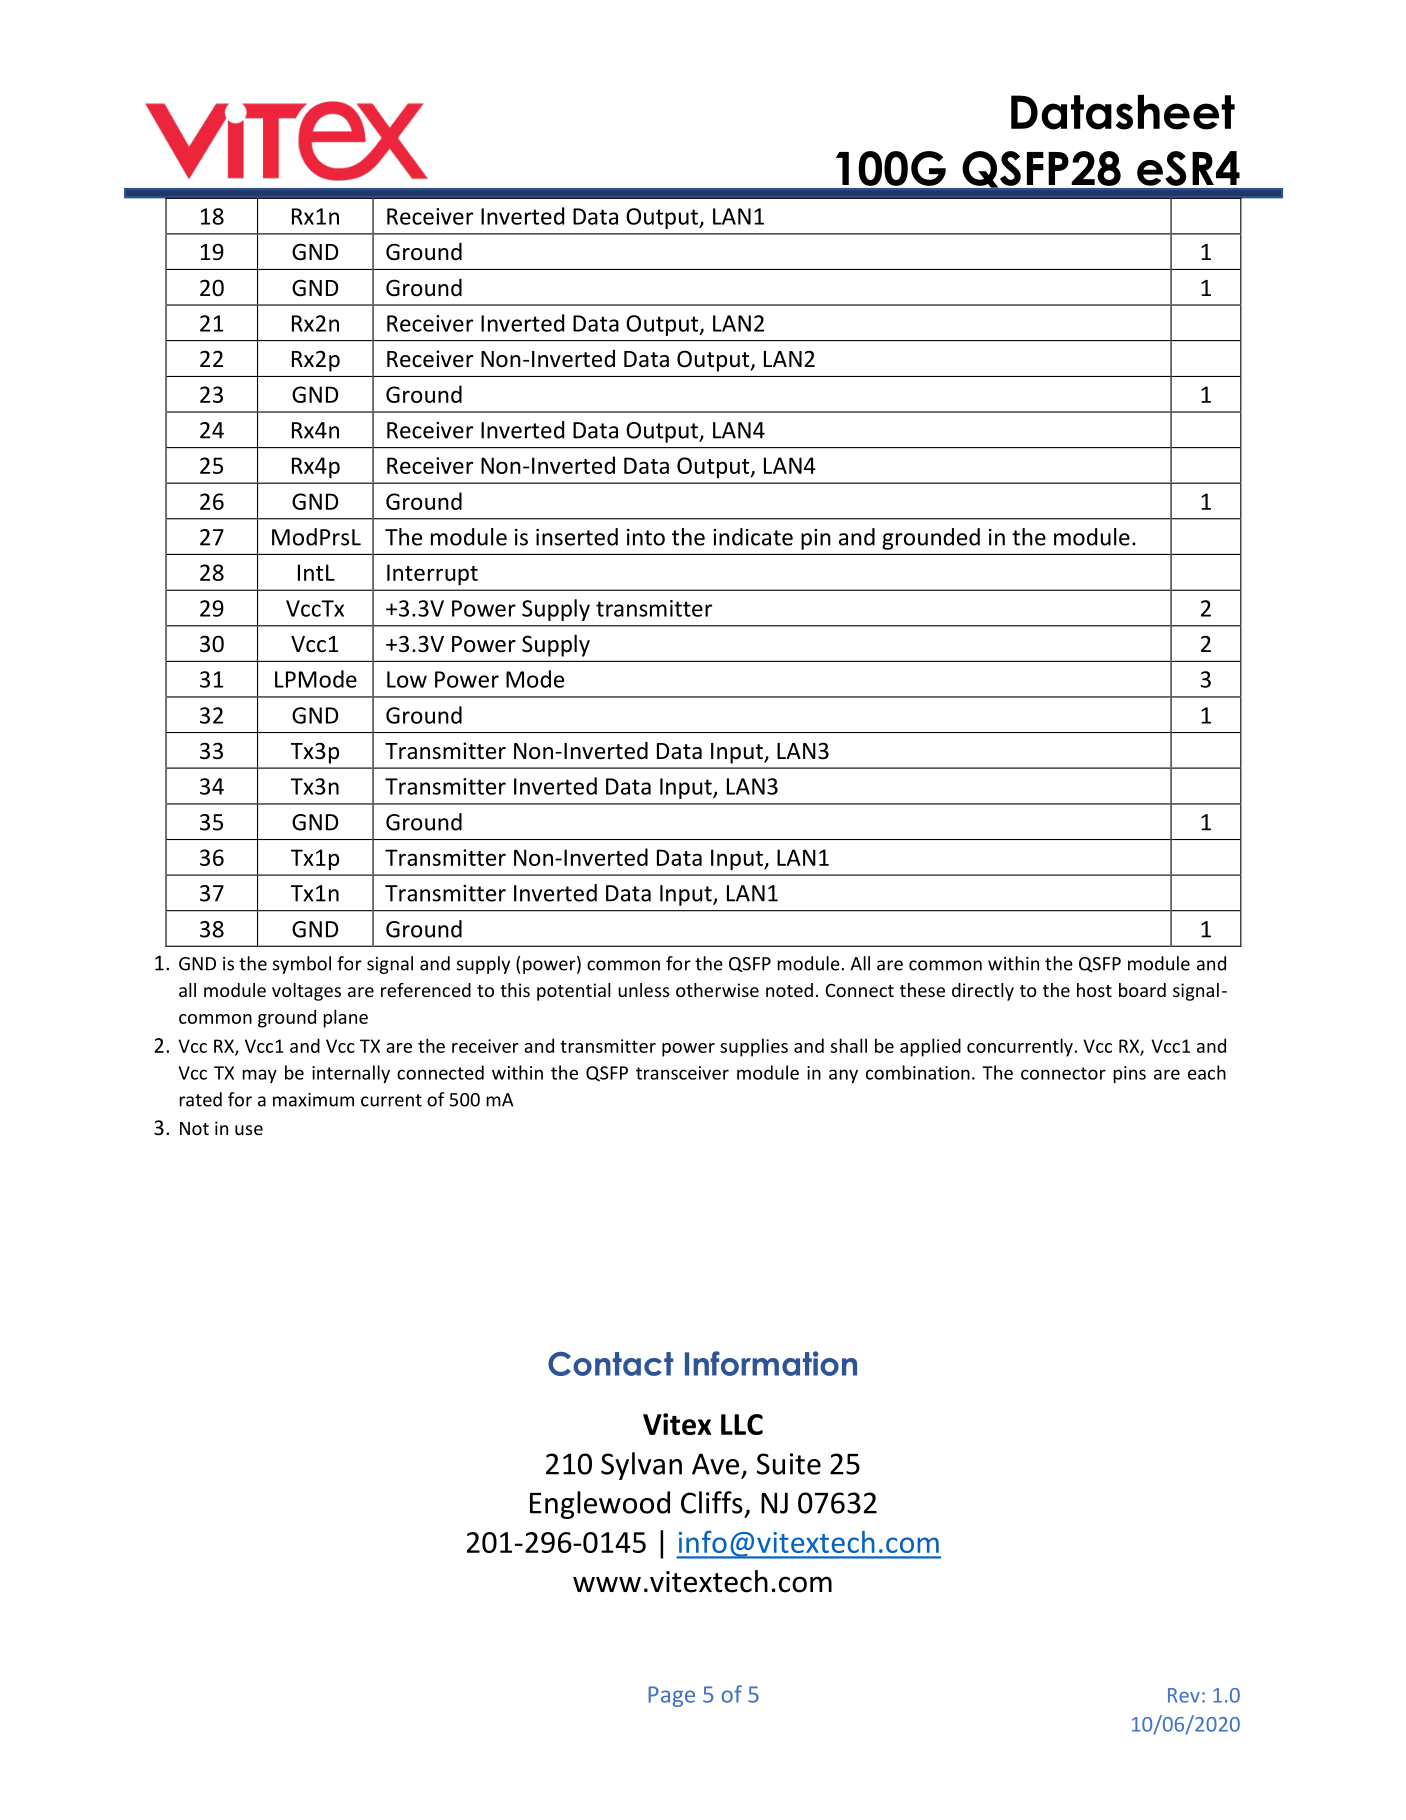 The width and height of the screenshot is (1406, 1820). What do you see at coordinates (753, 537) in the screenshot?
I see `indicate` at bounding box center [753, 537].
